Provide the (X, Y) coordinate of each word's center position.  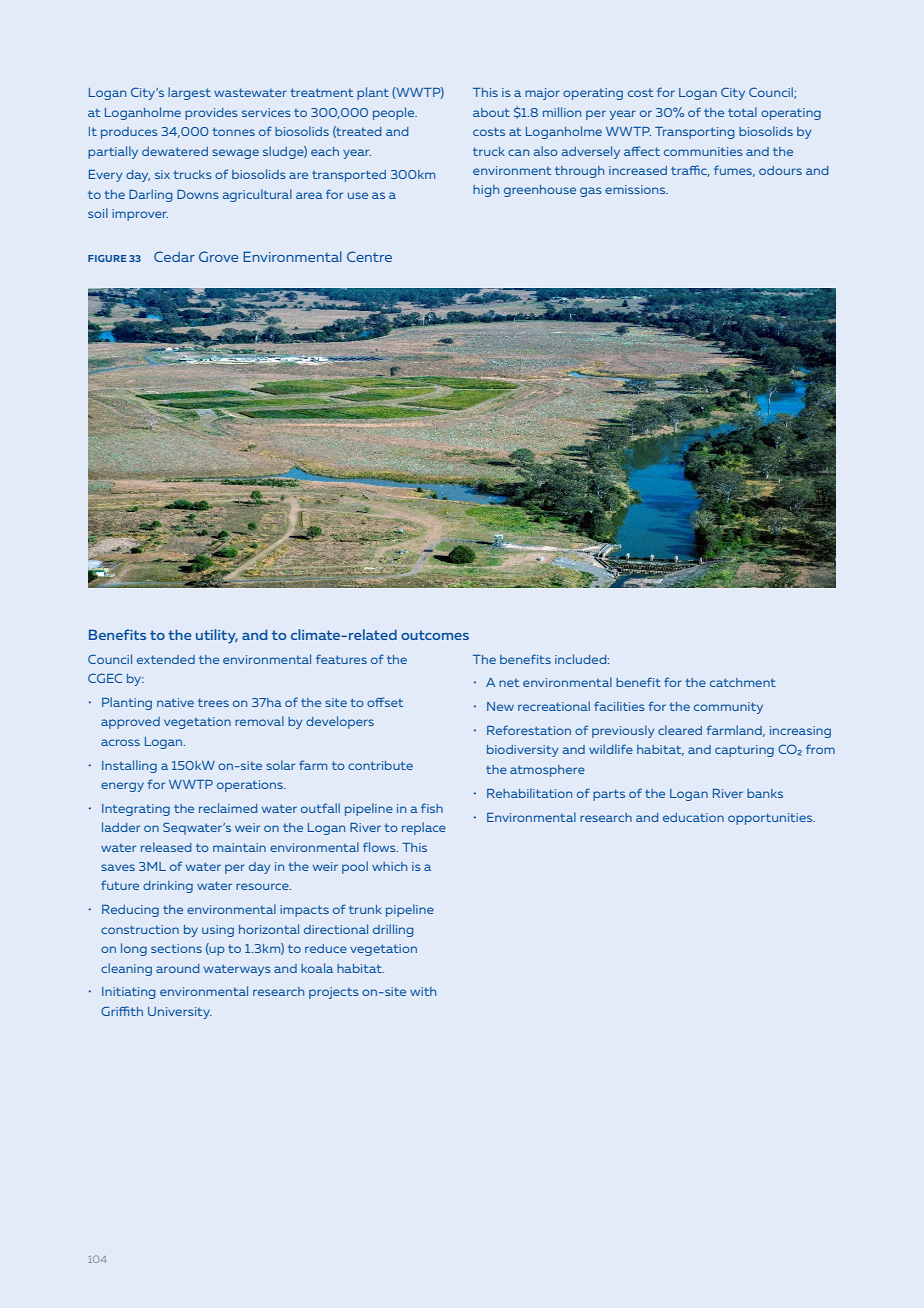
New (500, 706)
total (742, 112)
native (175, 702)
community (728, 708)
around (177, 968)
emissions (636, 189)
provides (211, 114)
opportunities (771, 819)
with (423, 991)
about (491, 112)
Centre (369, 256)
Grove (218, 256)
